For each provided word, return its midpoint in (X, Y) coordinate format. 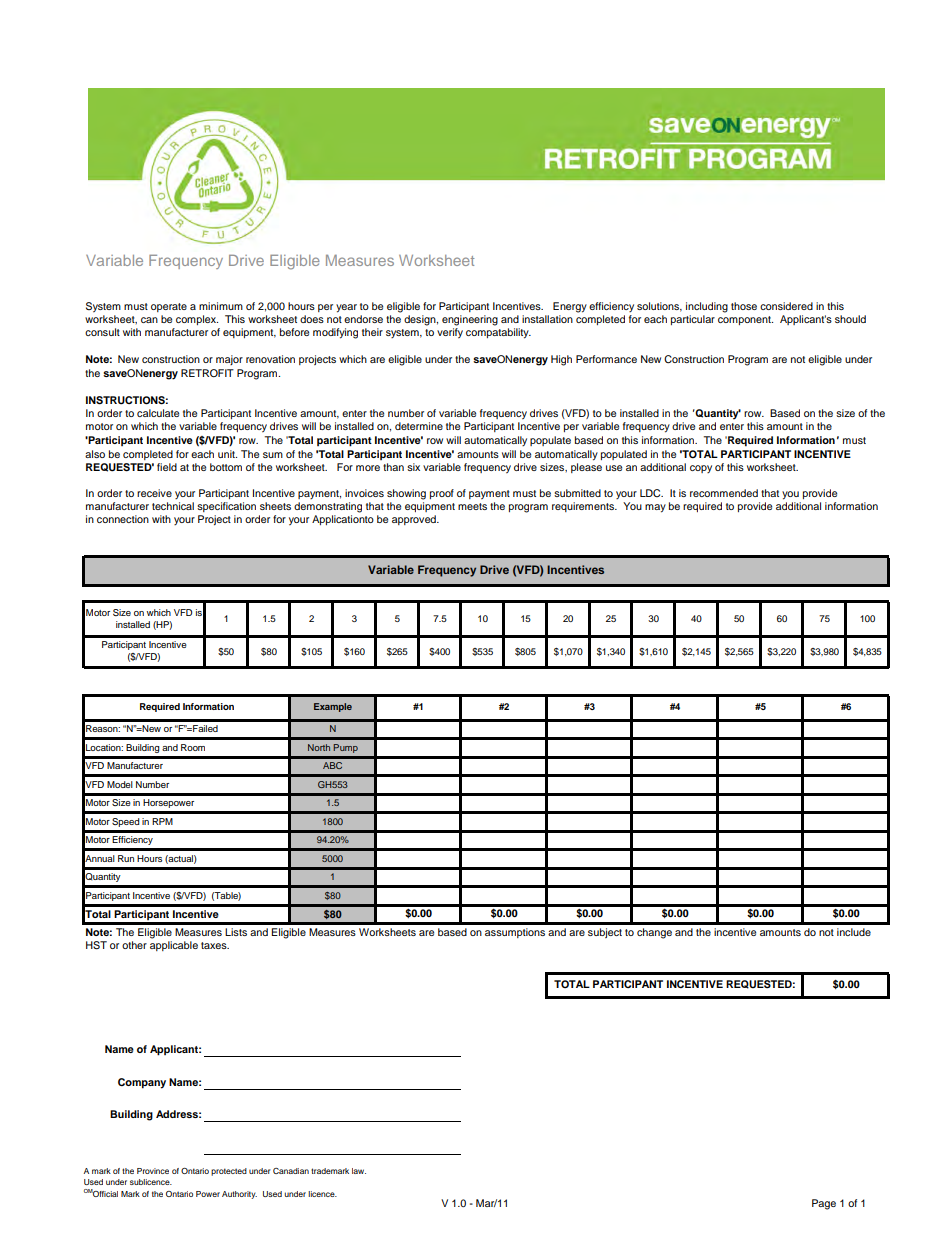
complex (197, 320)
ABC (332, 765)
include (854, 932)
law (359, 1171)
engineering (470, 320)
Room (193, 747)
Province (153, 1171)
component (745, 320)
